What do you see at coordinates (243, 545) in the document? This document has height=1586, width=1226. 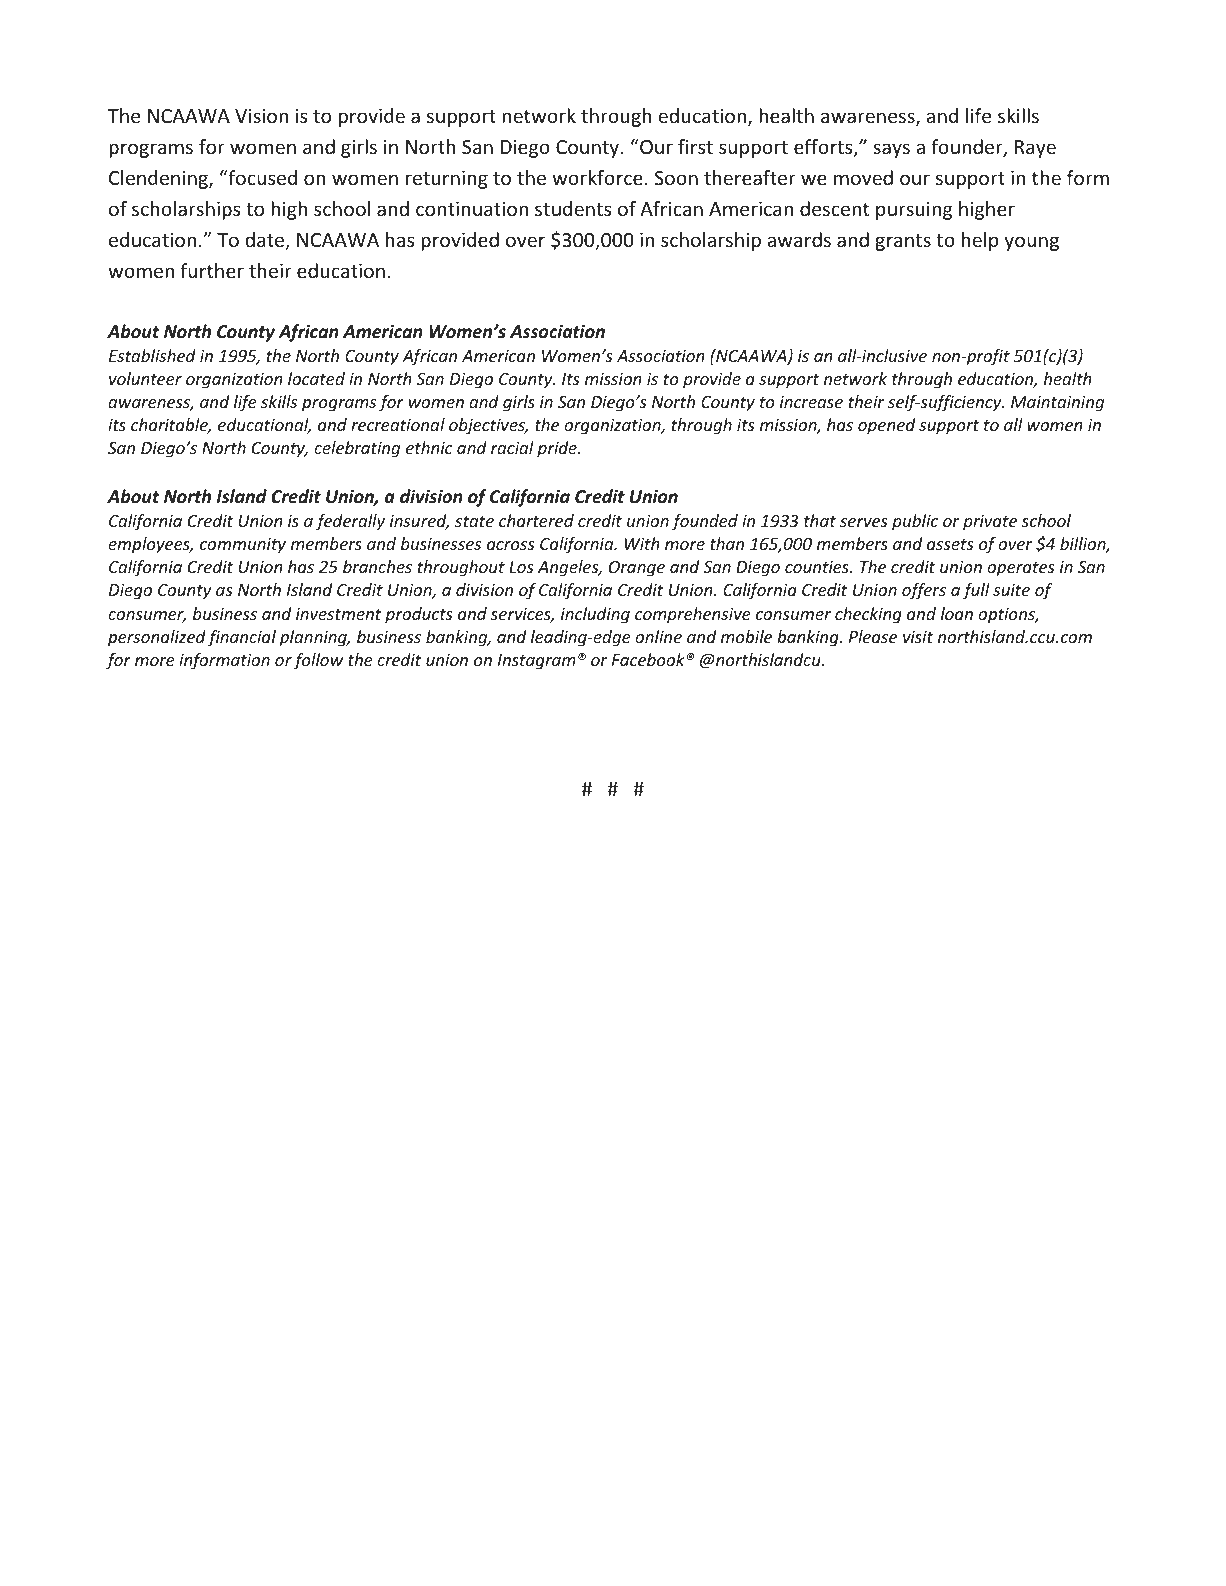 I see `community` at bounding box center [243, 545].
